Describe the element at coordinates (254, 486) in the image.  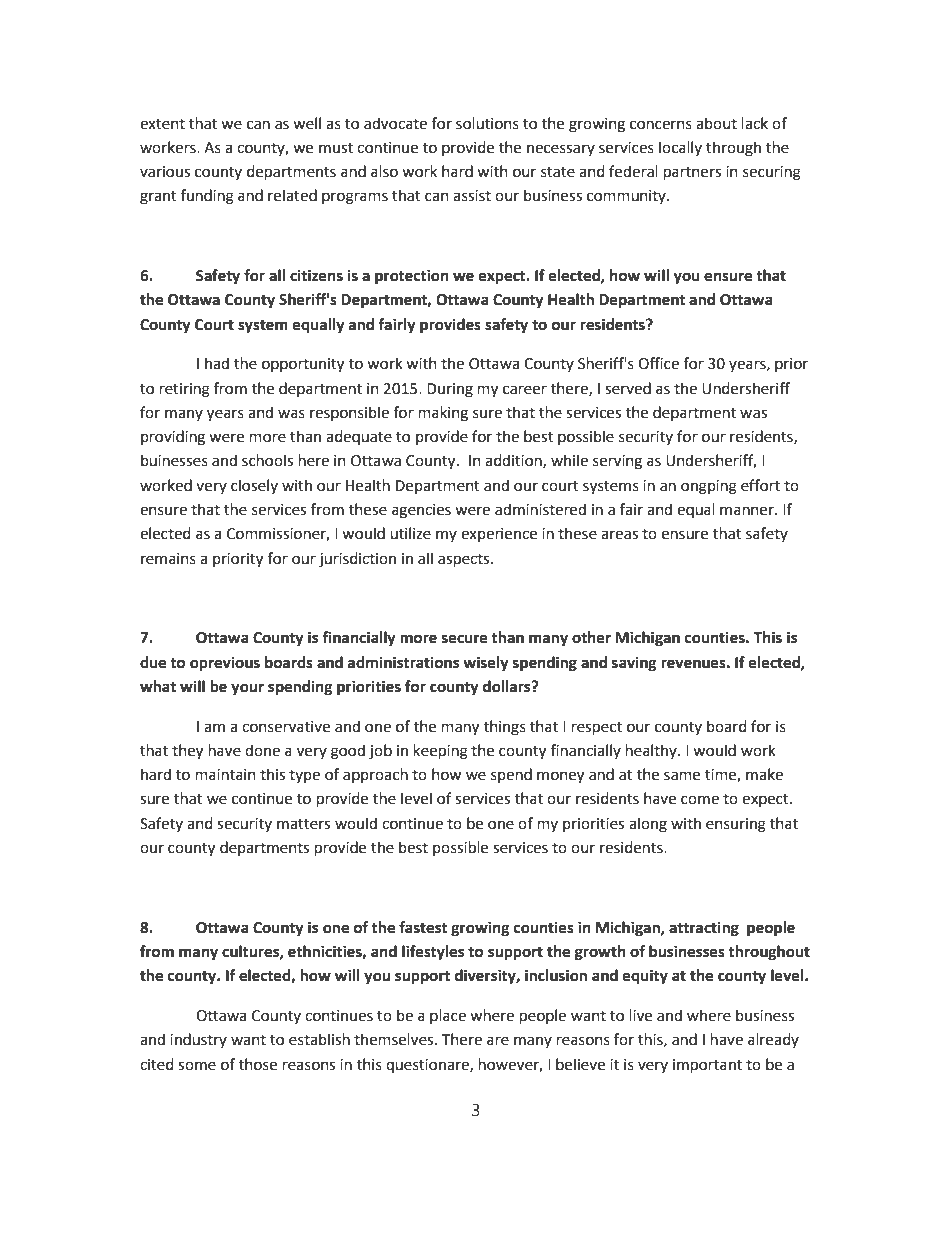
I see `closely` at that location.
